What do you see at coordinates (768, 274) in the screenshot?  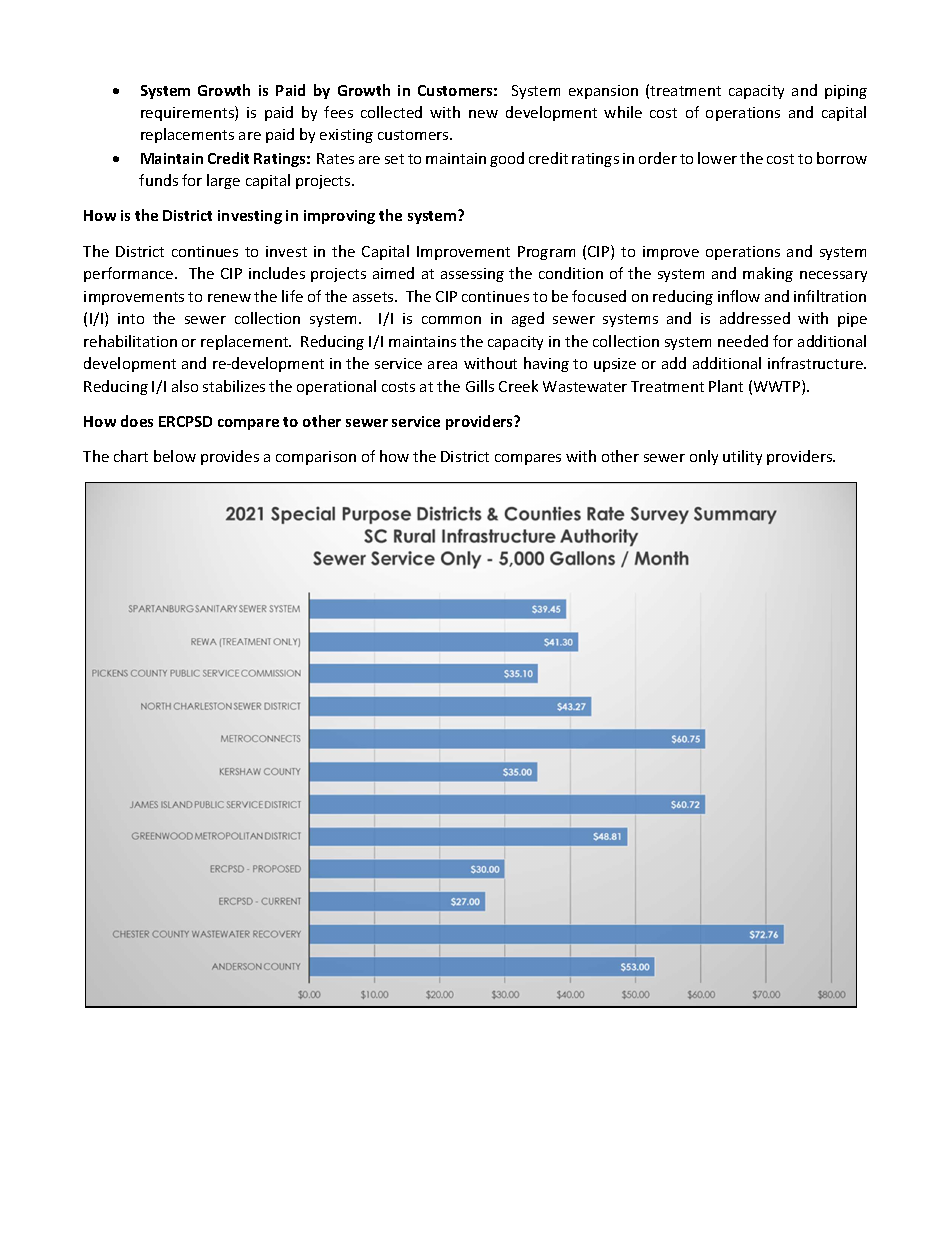 I see `making` at bounding box center [768, 274].
